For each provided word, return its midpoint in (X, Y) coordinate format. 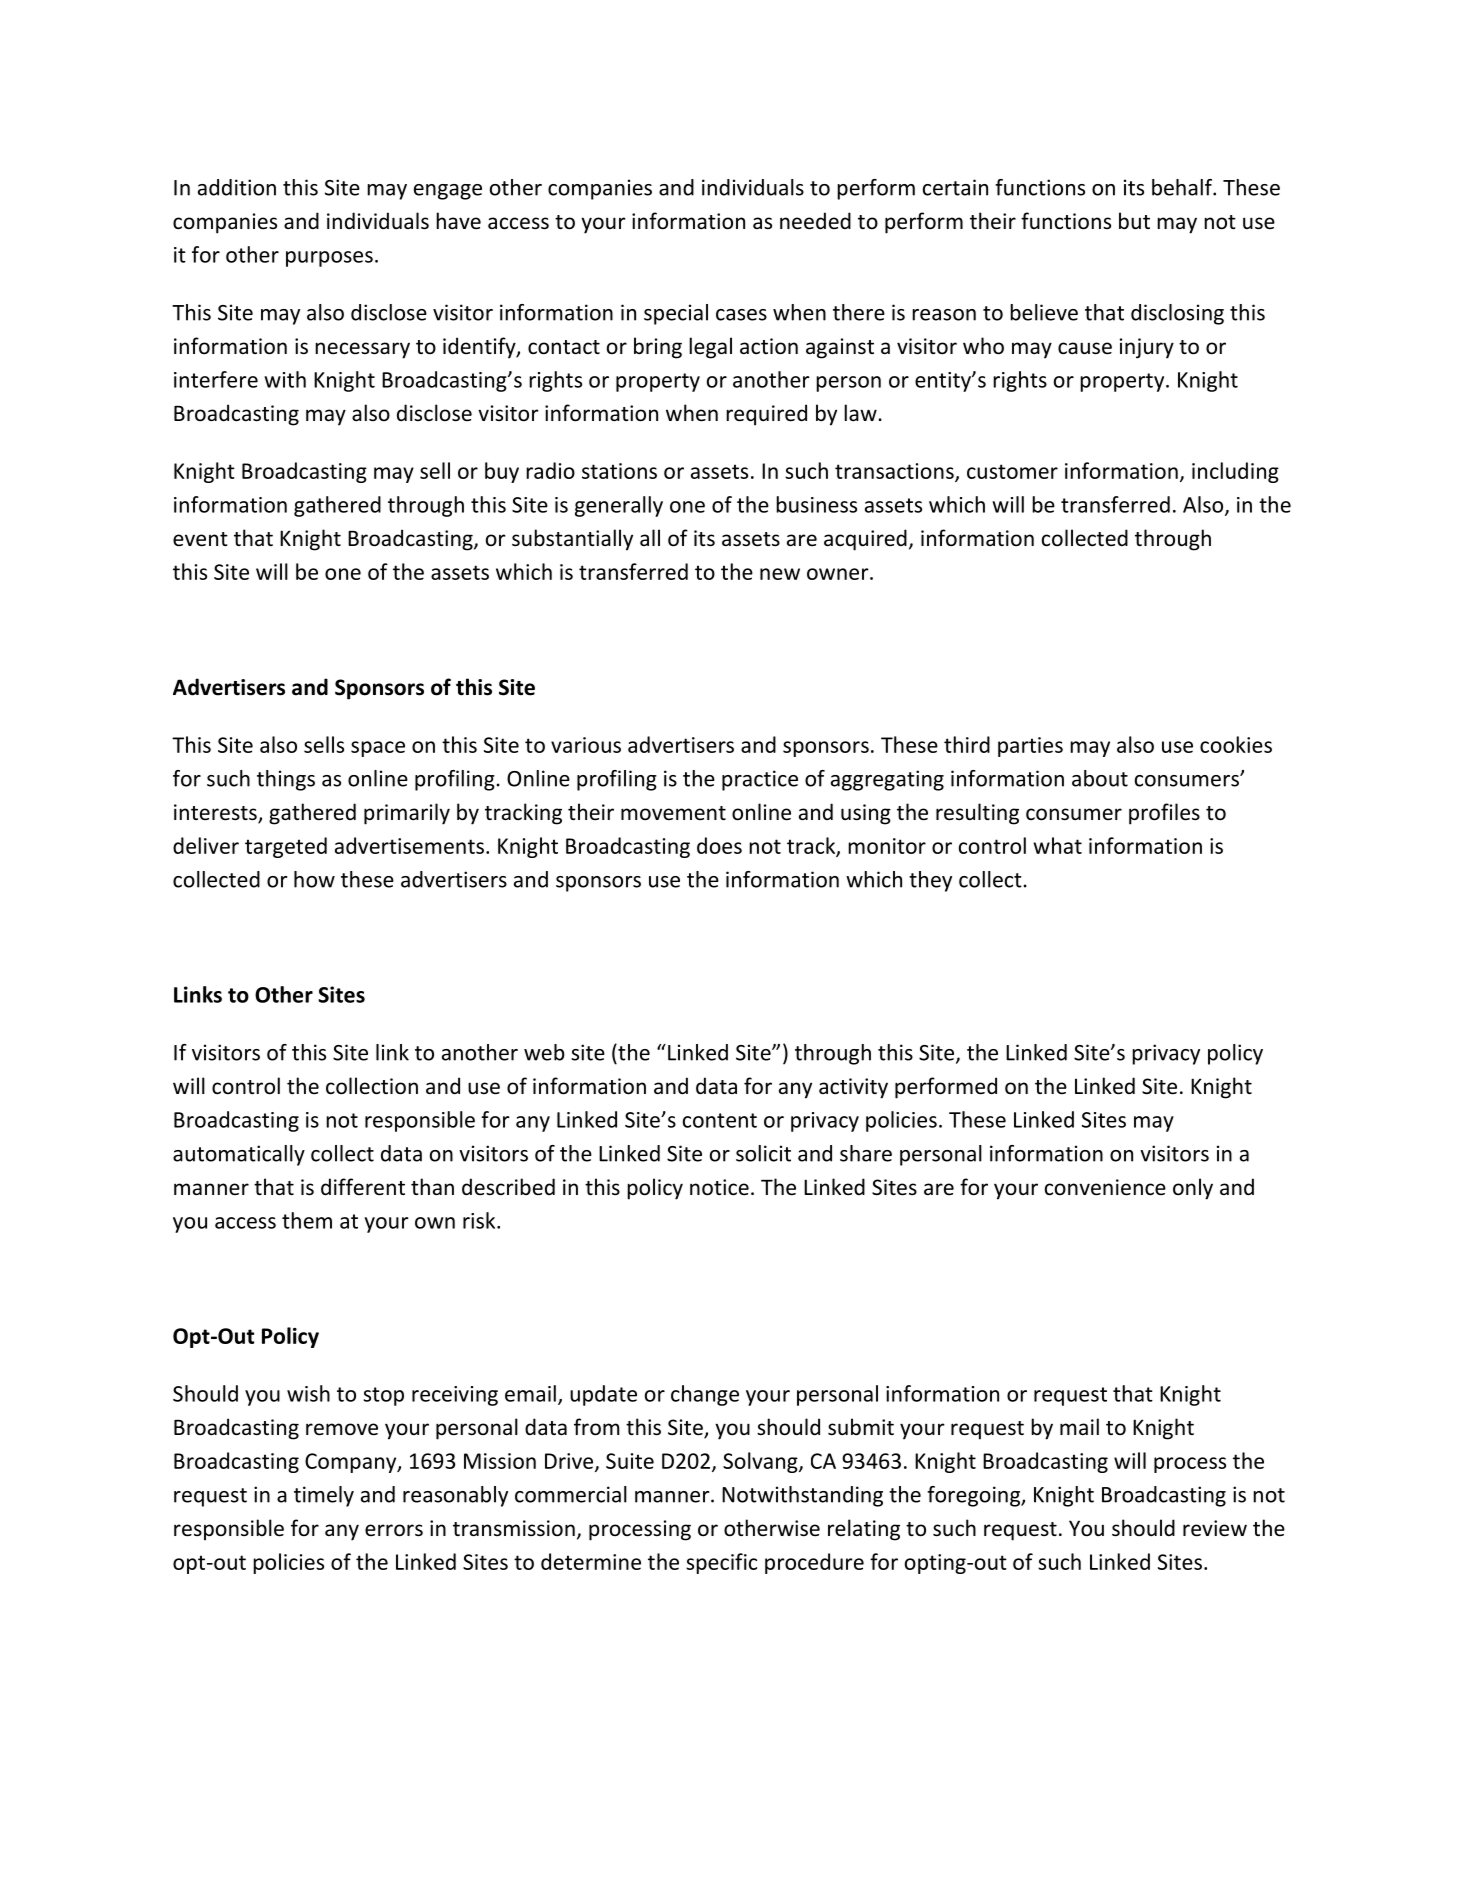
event (200, 539)
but (1134, 221)
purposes (329, 259)
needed (815, 221)
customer (1012, 471)
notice (719, 1187)
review (1215, 1528)
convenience (1105, 1187)
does (719, 845)
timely (324, 1496)
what (1057, 845)
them (307, 1220)
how (314, 879)
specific (721, 1563)
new (780, 574)
